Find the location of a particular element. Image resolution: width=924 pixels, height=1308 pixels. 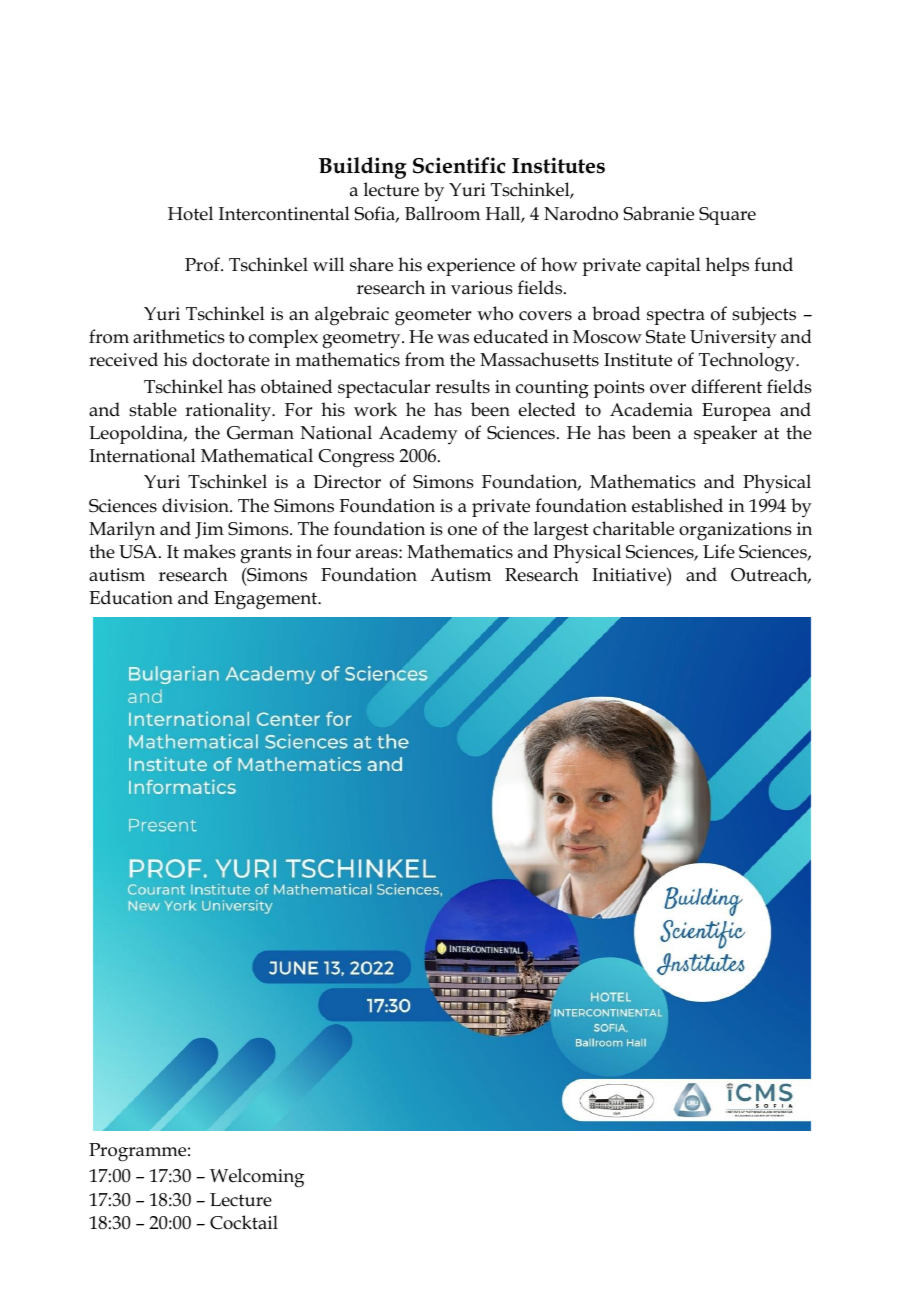

one is located at coordinates (462, 531).
